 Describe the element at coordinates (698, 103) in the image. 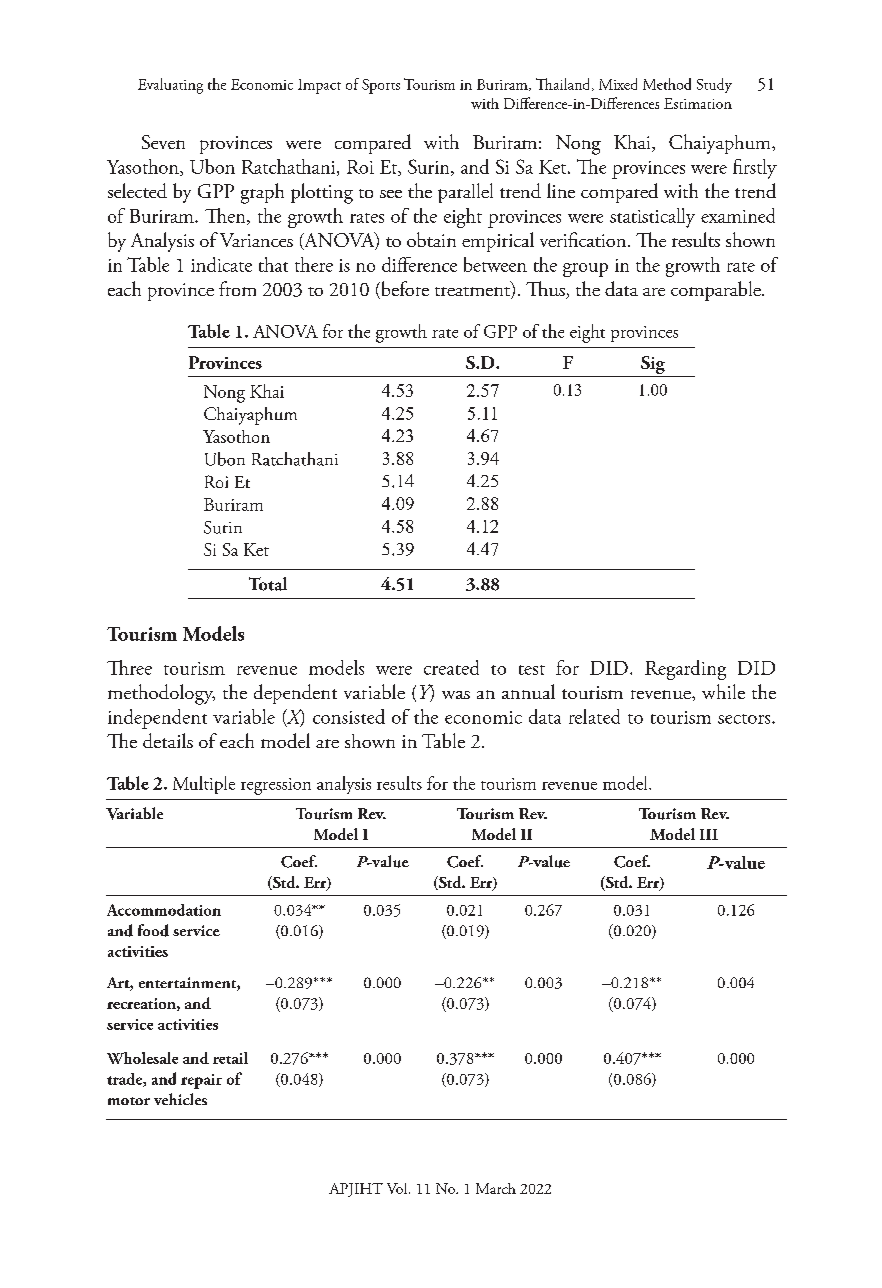

I see `Estimation` at that location.
